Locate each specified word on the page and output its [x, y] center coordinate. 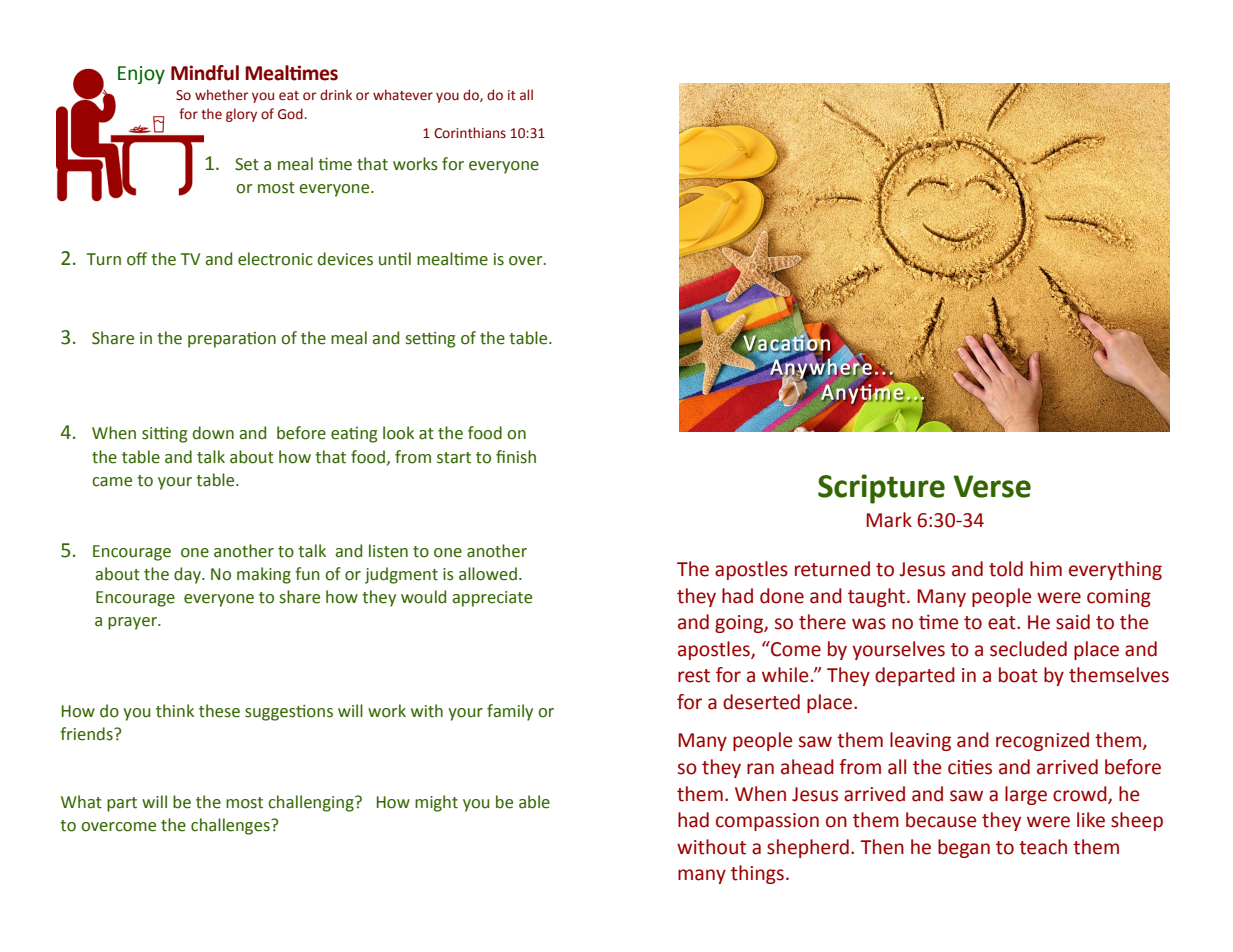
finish [516, 457]
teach [1043, 847]
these [219, 711]
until [395, 259]
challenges [231, 826]
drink [336, 94]
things [757, 874]
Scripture [881, 489]
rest [694, 676]
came [112, 482]
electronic [275, 259]
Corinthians [470, 132]
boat [1018, 675]
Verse [992, 486]
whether [221, 95]
